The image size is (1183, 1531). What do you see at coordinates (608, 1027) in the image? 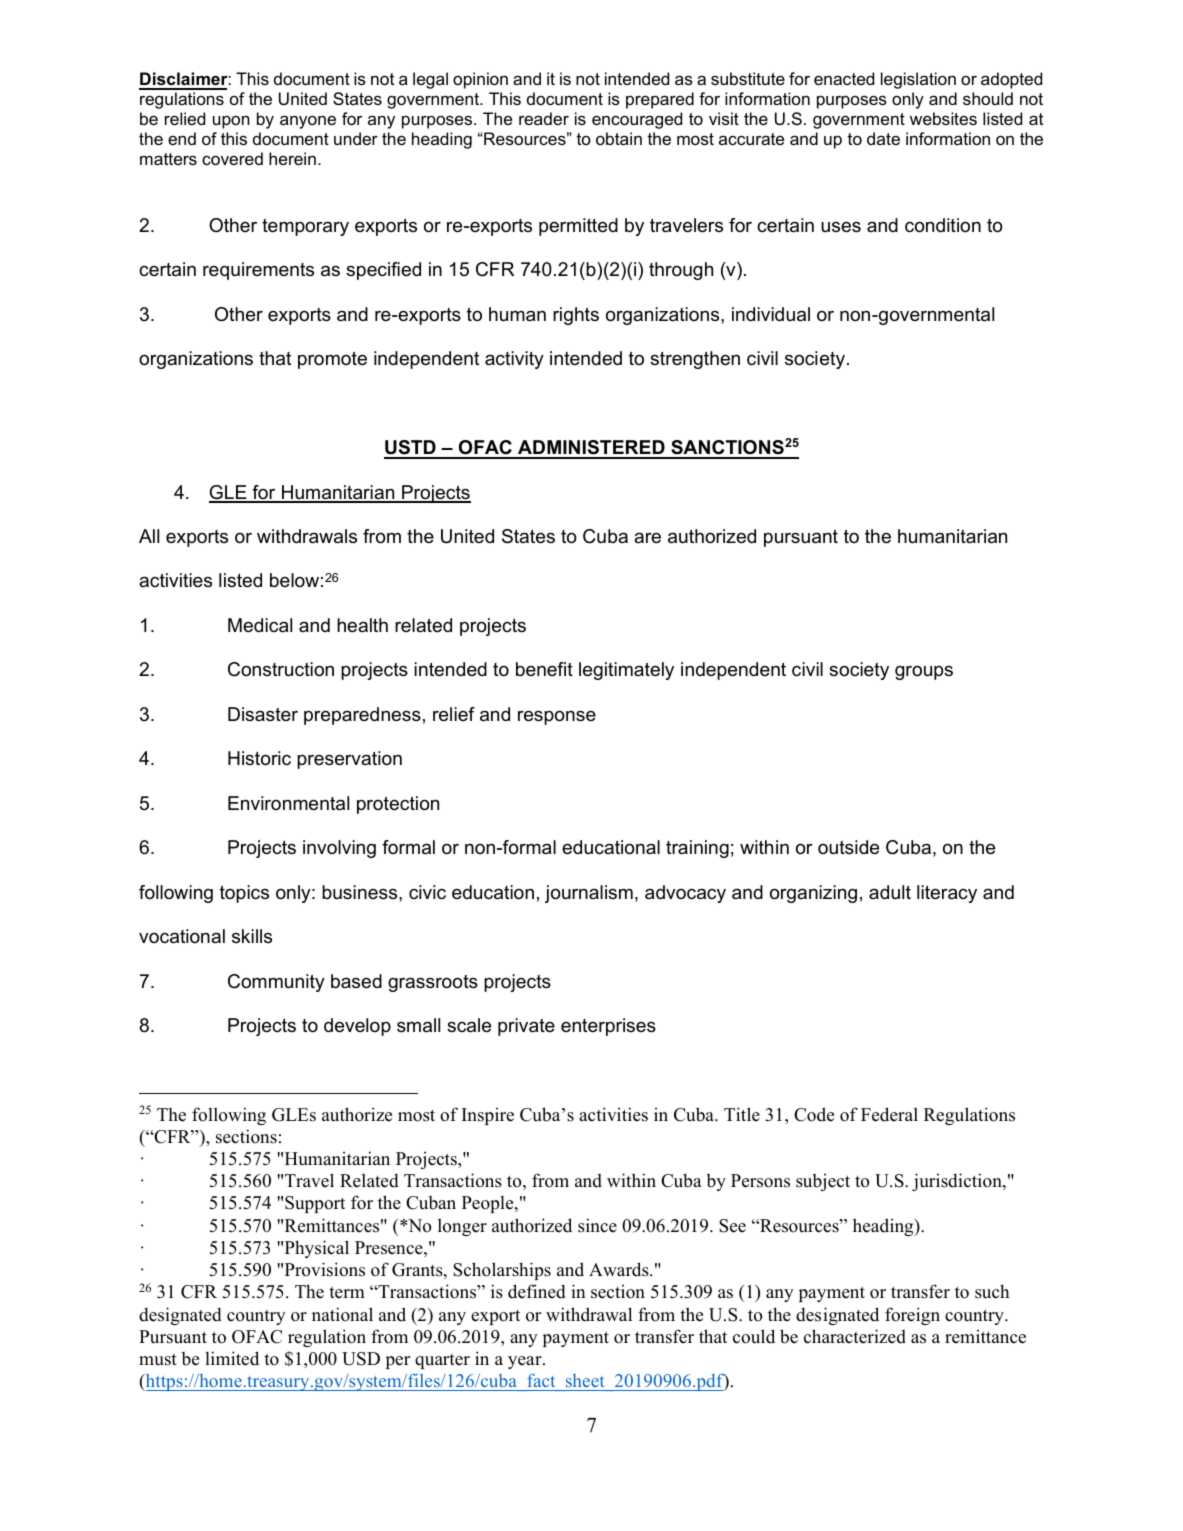
I see `enterprises` at bounding box center [608, 1027].
